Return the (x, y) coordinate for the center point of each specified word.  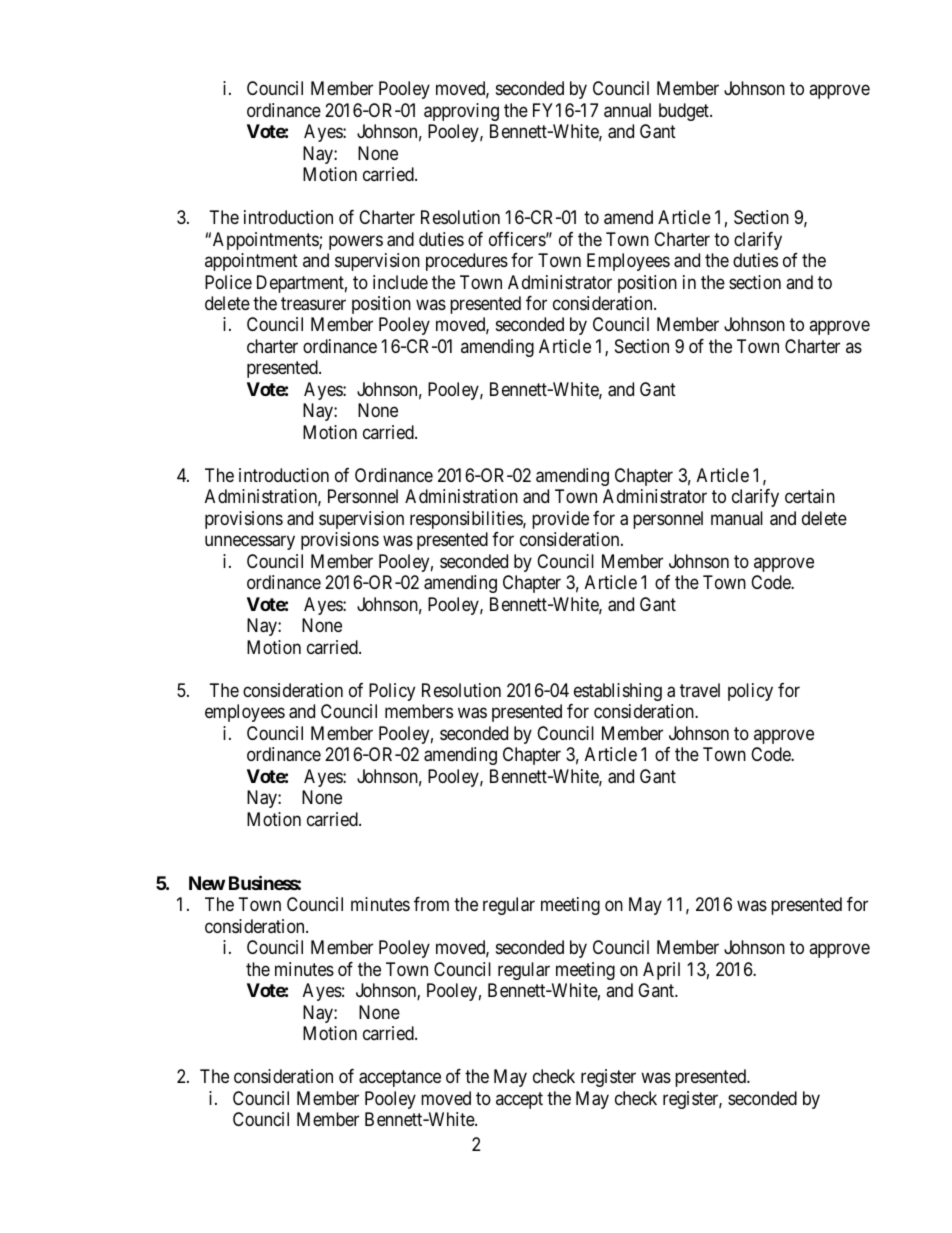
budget (685, 112)
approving (461, 112)
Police (228, 282)
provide (560, 520)
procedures (467, 262)
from (431, 904)
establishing (618, 692)
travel (700, 690)
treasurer (313, 304)
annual (627, 110)
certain (810, 496)
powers (356, 242)
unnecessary (250, 543)
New (207, 883)
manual (737, 518)
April (661, 971)
